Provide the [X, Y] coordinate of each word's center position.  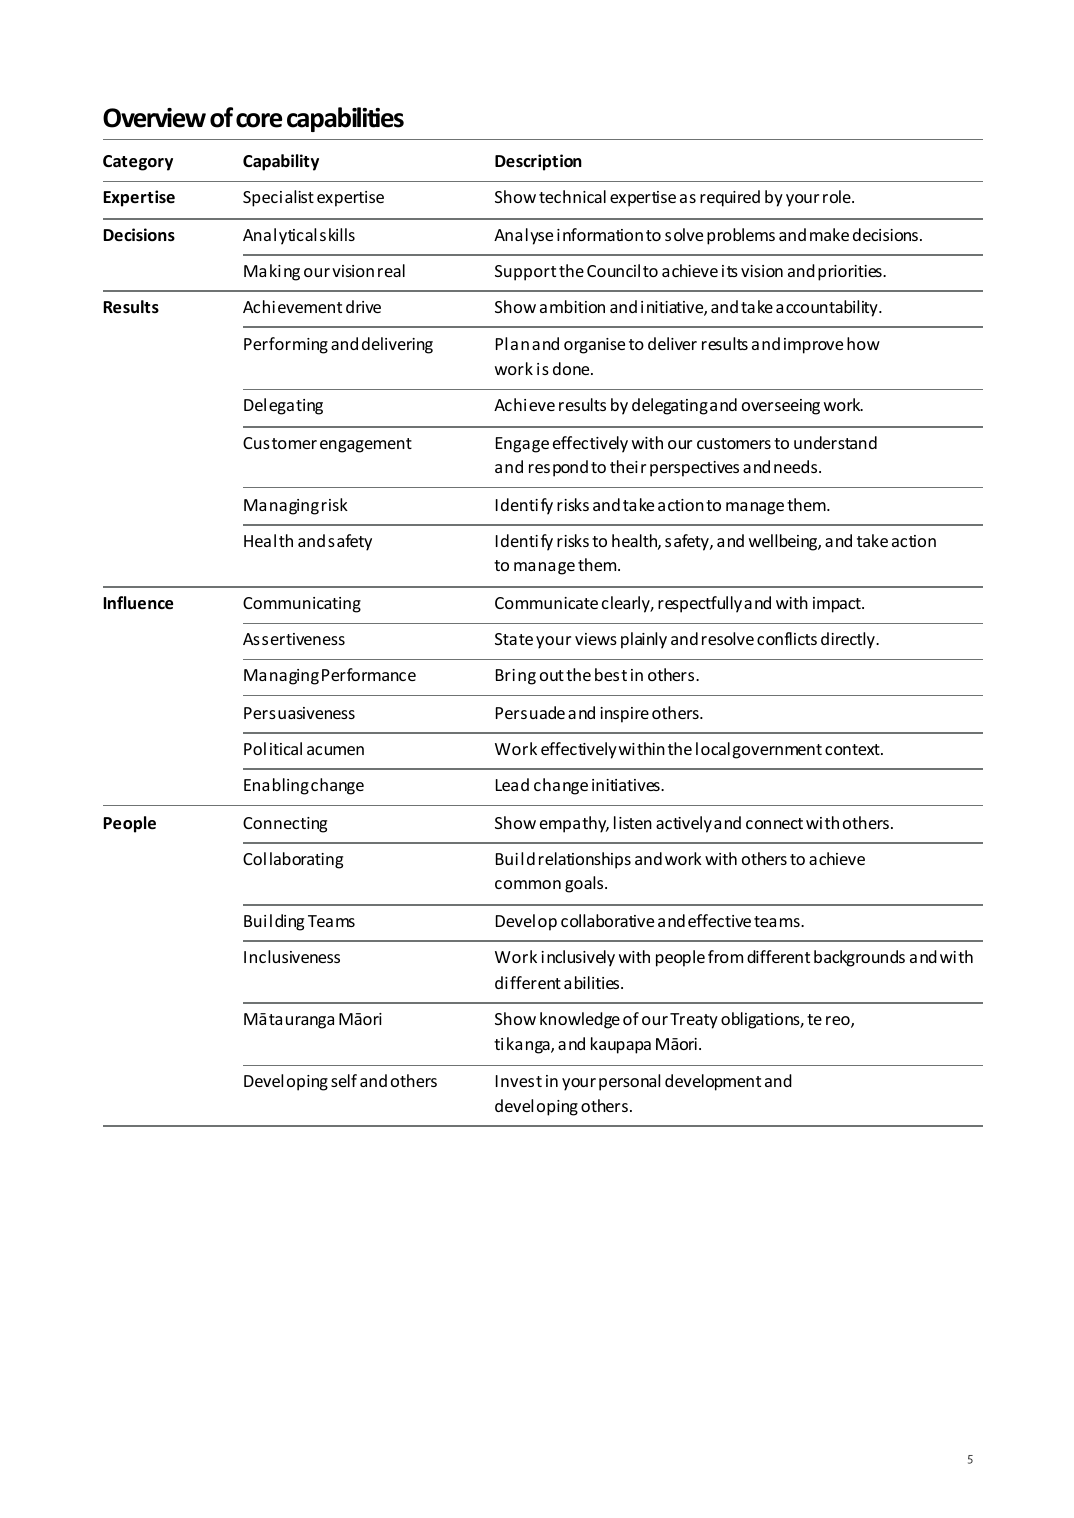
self [344, 1080]
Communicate [546, 603]
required [730, 198]
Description [538, 162]
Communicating [302, 605]
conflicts [787, 638]
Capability [281, 162]
